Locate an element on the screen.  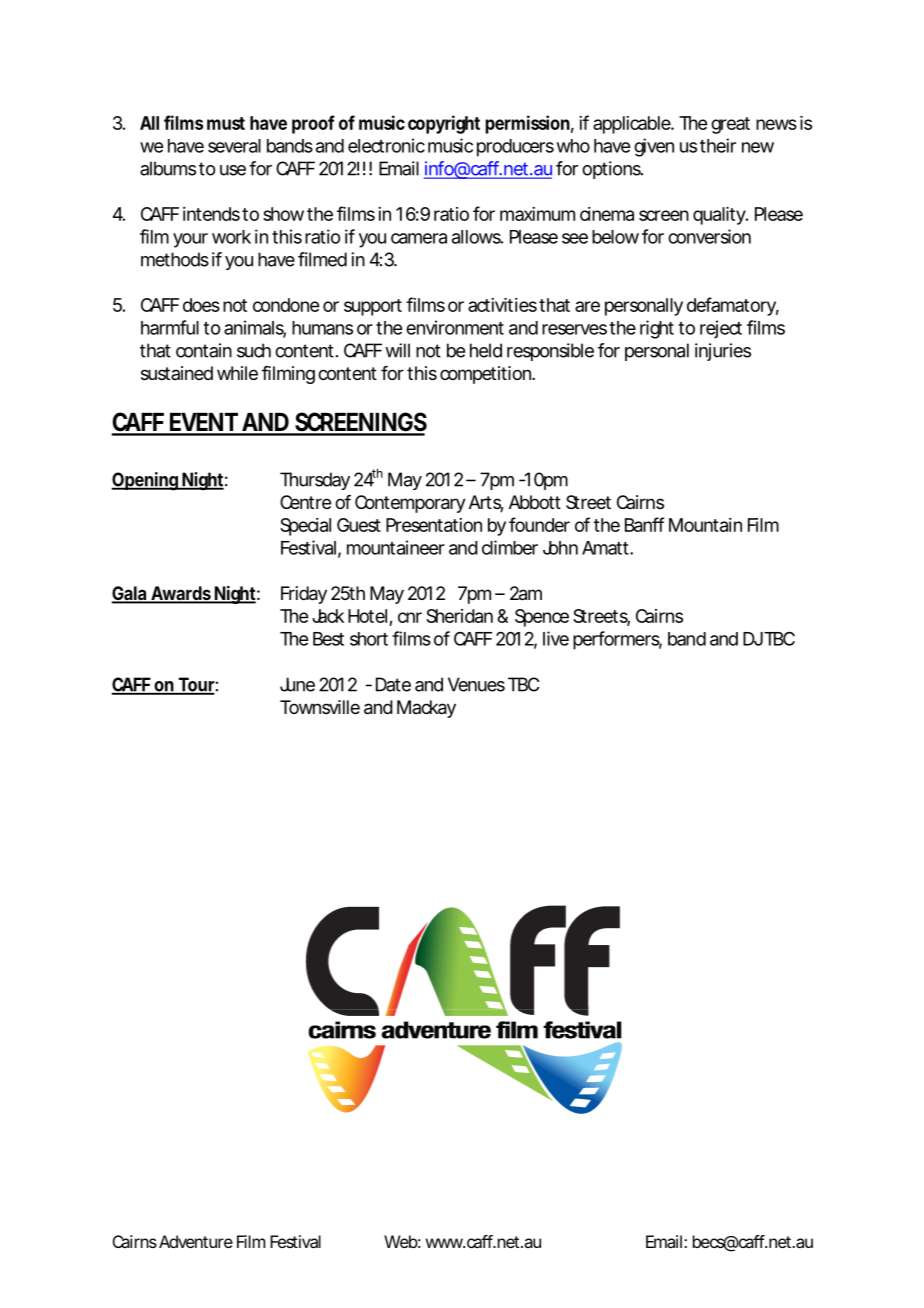
Venues is located at coordinates (476, 684).
